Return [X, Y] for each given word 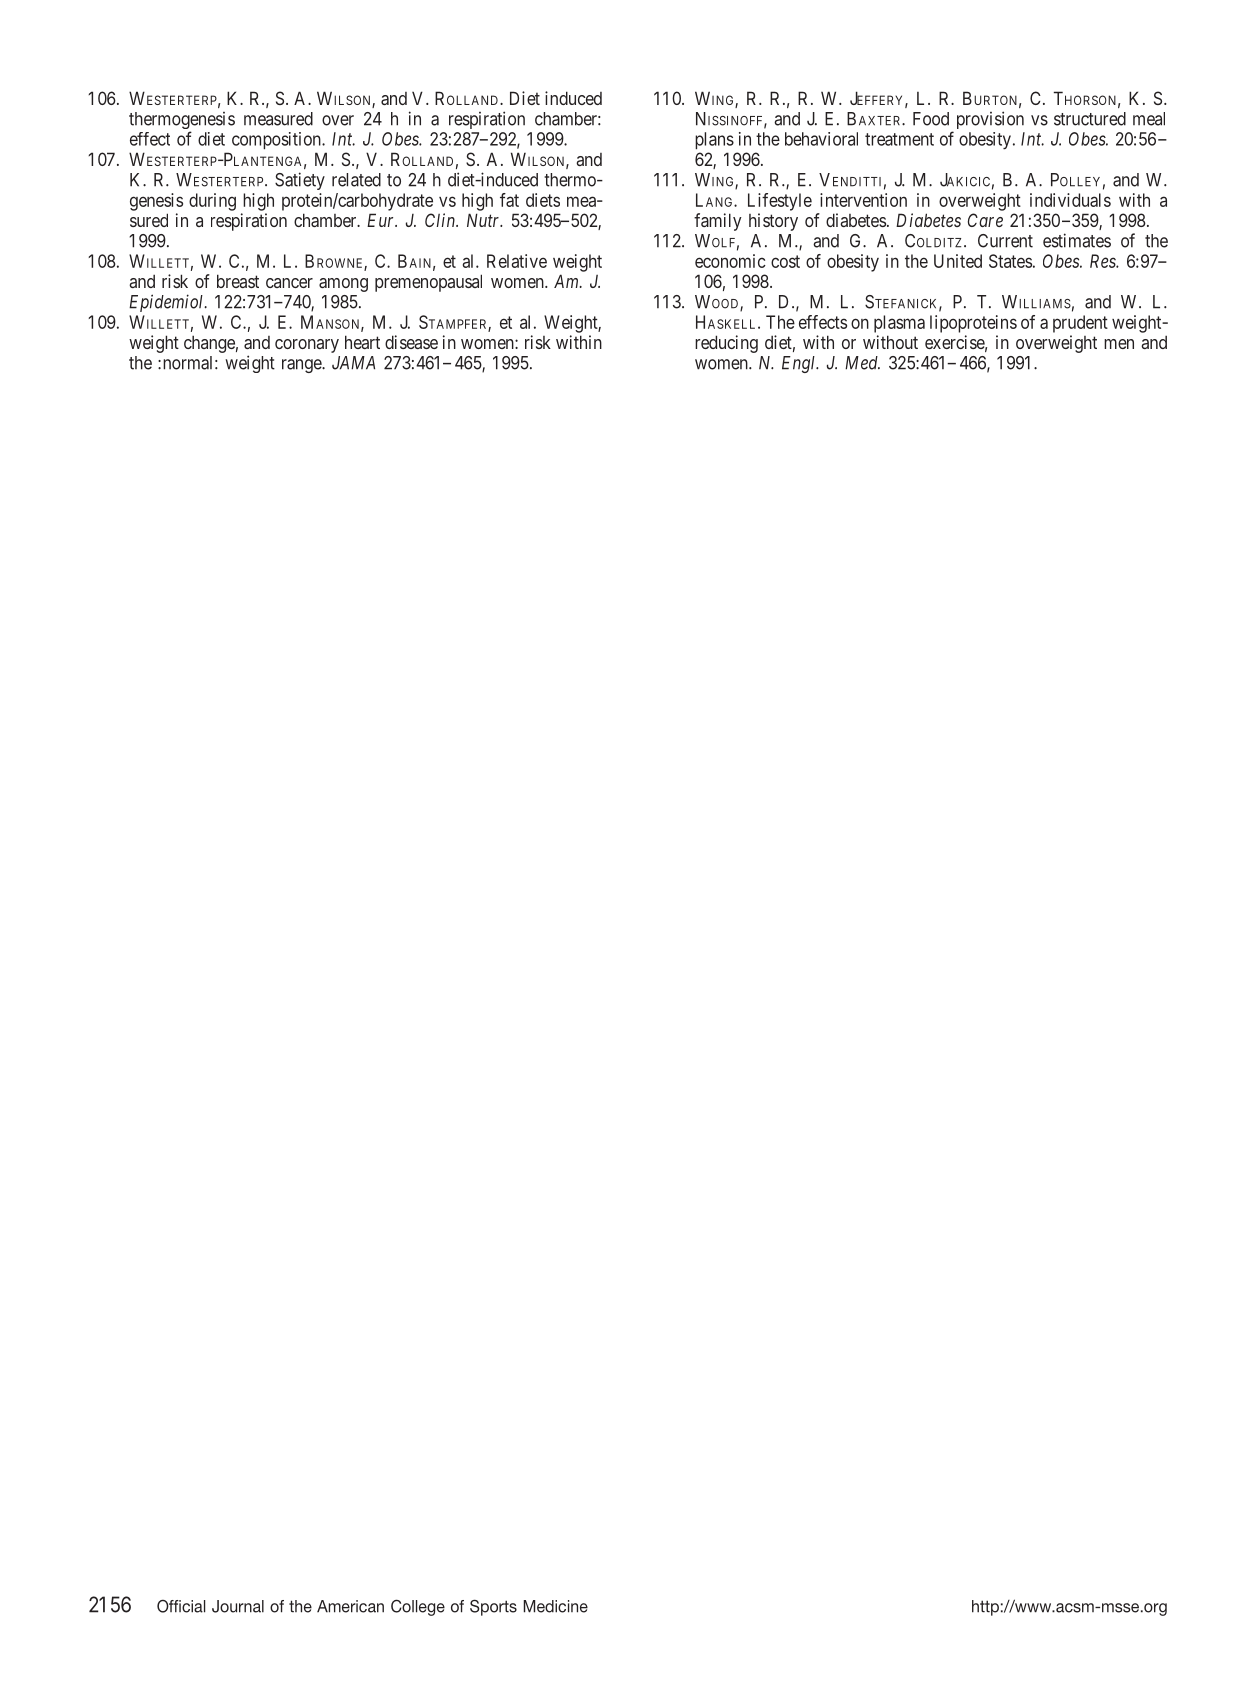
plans [714, 140]
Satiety [300, 181]
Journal [238, 1606]
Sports [493, 1607]
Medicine [556, 1606]
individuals [1070, 200]
